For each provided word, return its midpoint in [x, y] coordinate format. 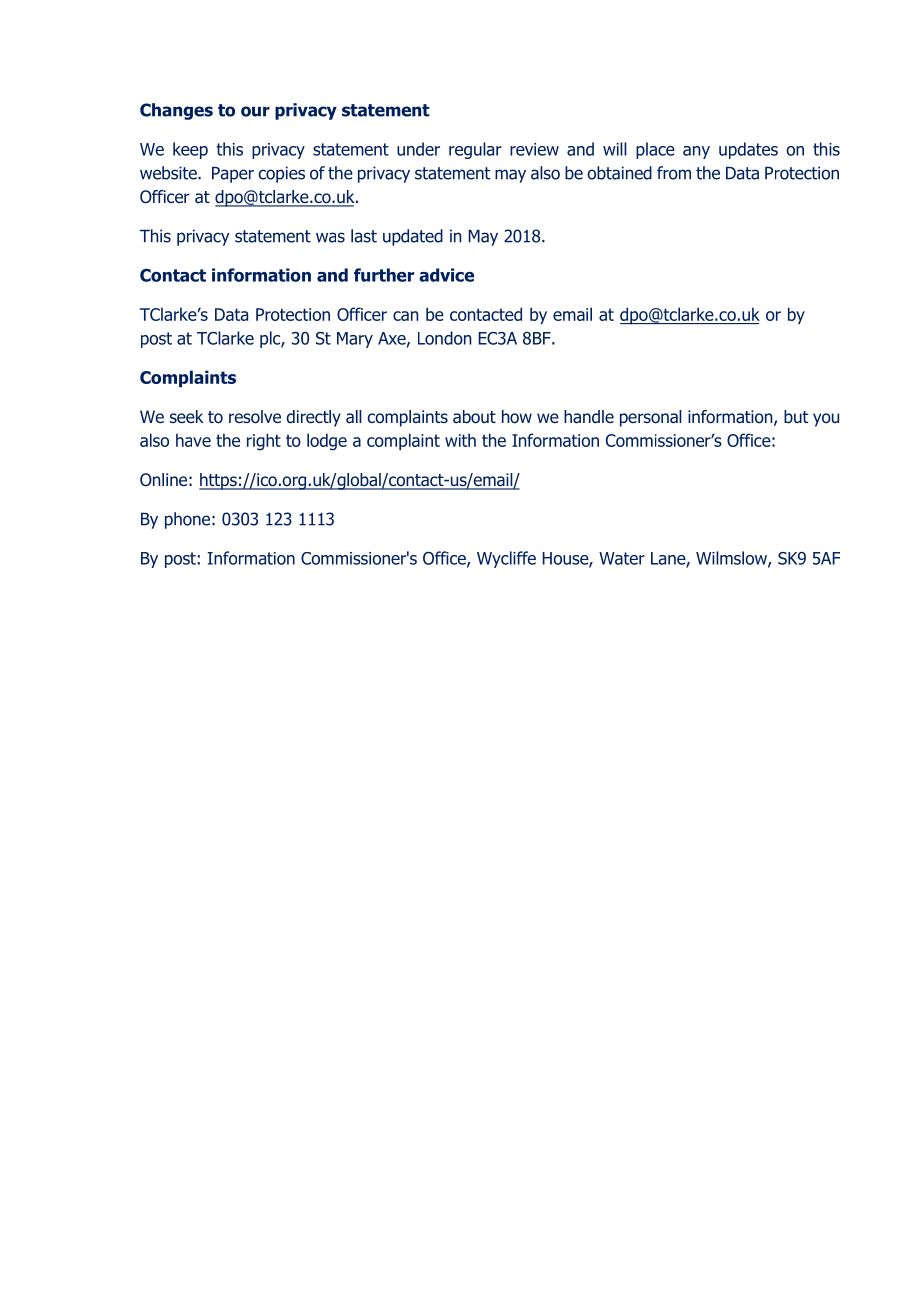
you [826, 420]
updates [748, 150]
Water [622, 558]
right [264, 442]
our [255, 111]
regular [475, 150]
